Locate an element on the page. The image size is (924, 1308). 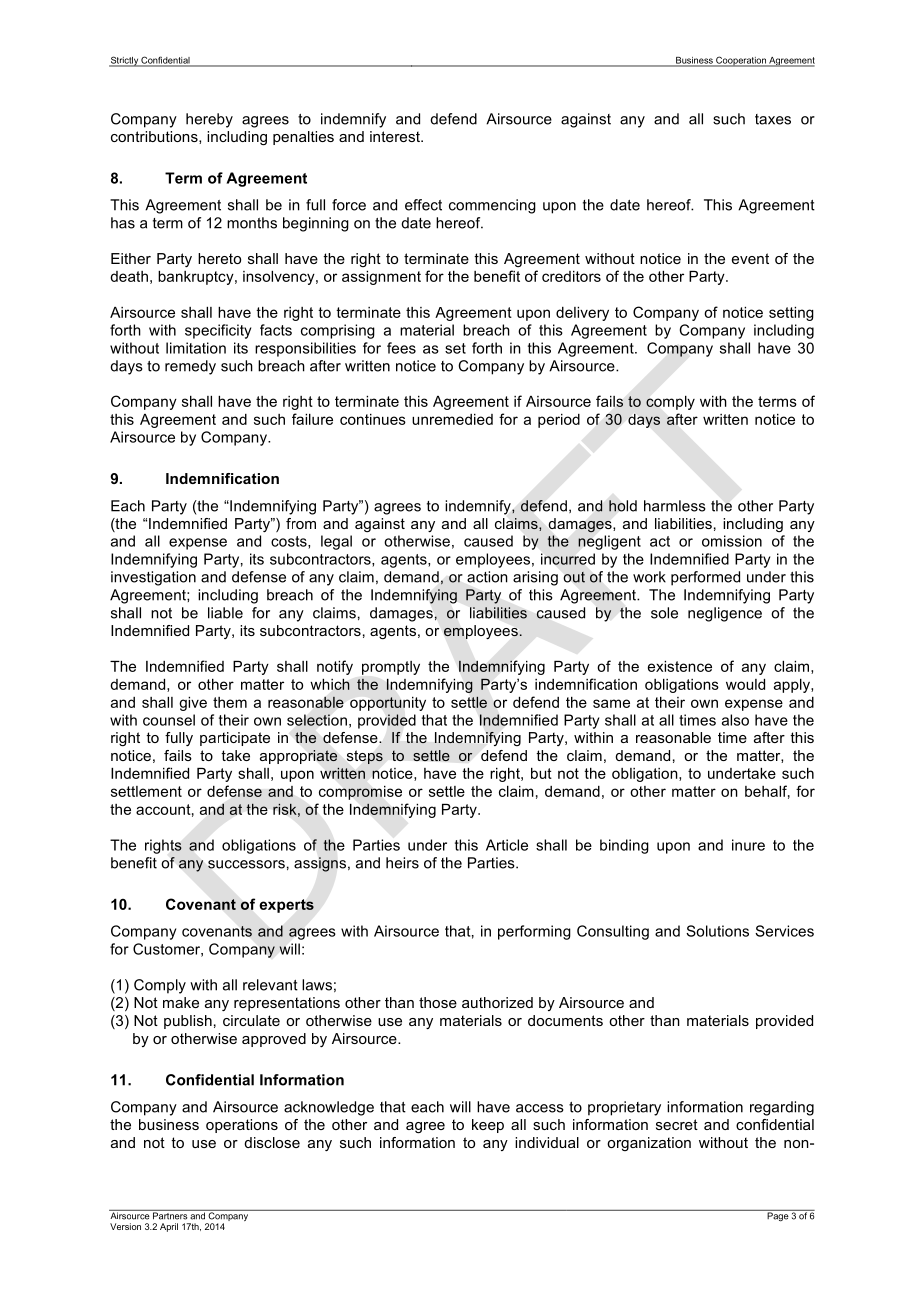
Article is located at coordinates (507, 845).
